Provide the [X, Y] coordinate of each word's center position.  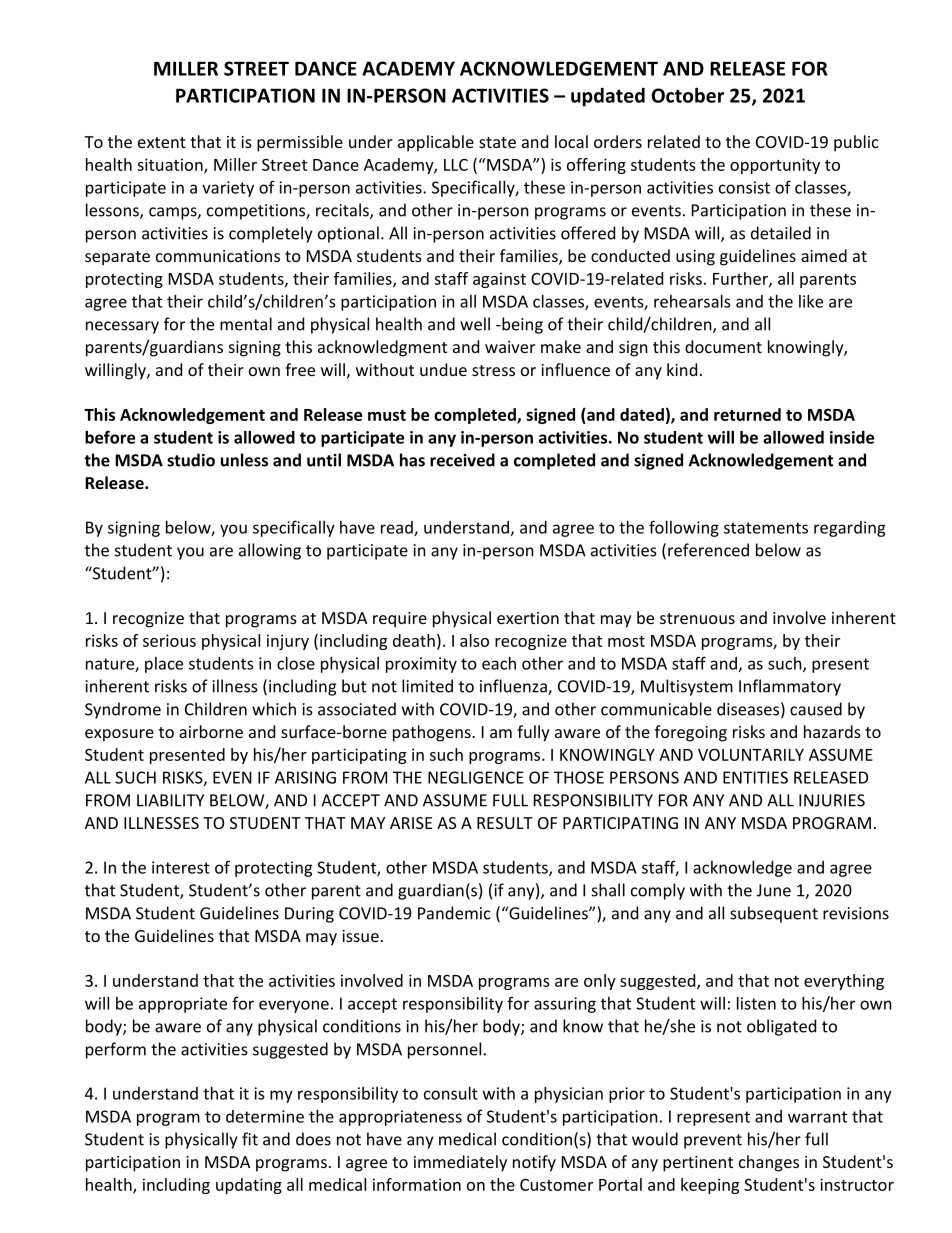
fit [250, 1139]
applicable [436, 143]
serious [169, 640]
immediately [460, 1163]
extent [162, 142]
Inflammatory [790, 687]
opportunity [775, 166]
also [474, 640]
